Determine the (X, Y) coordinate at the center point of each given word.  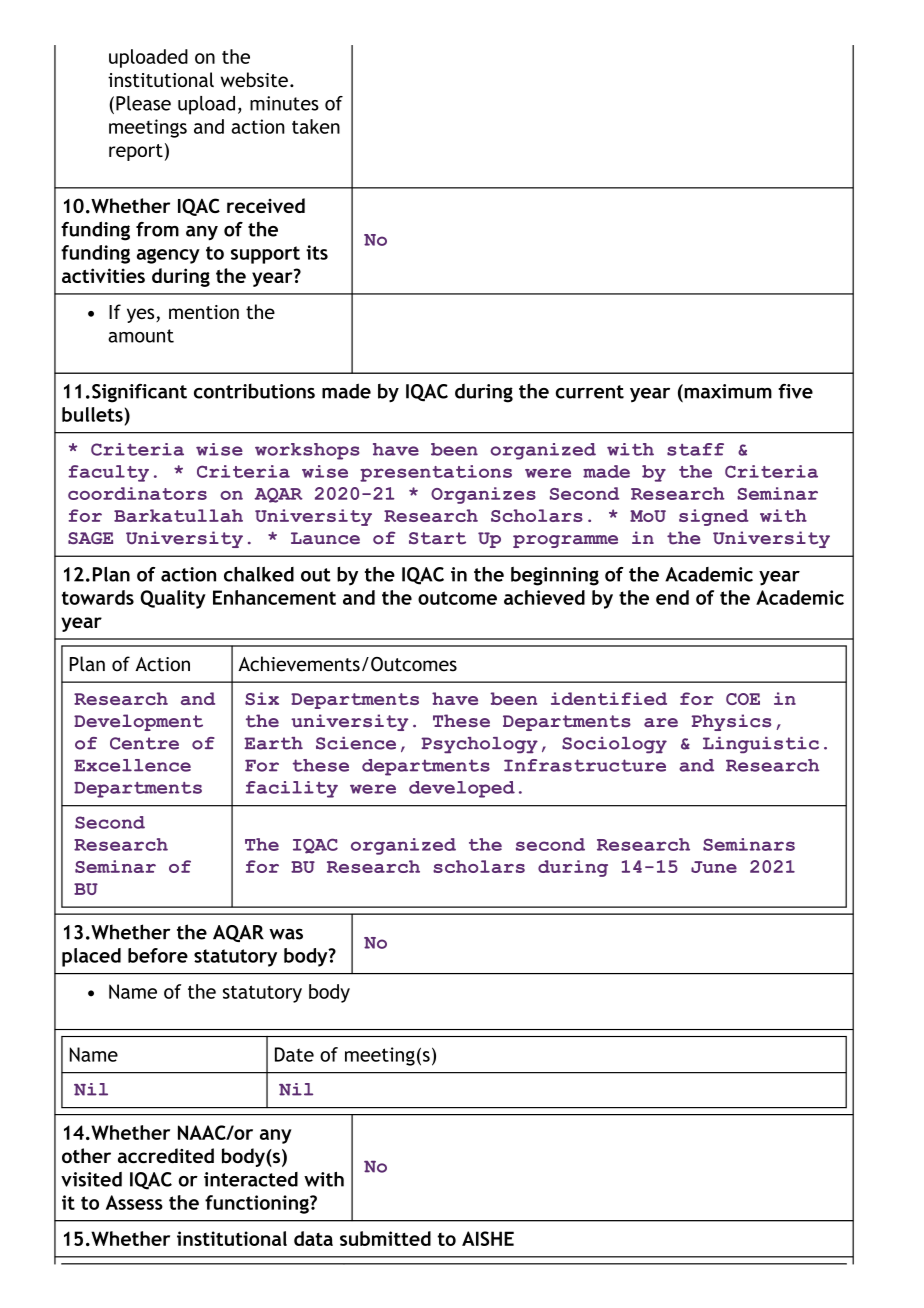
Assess (134, 1202)
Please (143, 103)
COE (743, 699)
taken (316, 126)
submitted (385, 1238)
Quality (173, 599)
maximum (727, 391)
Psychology (479, 745)
